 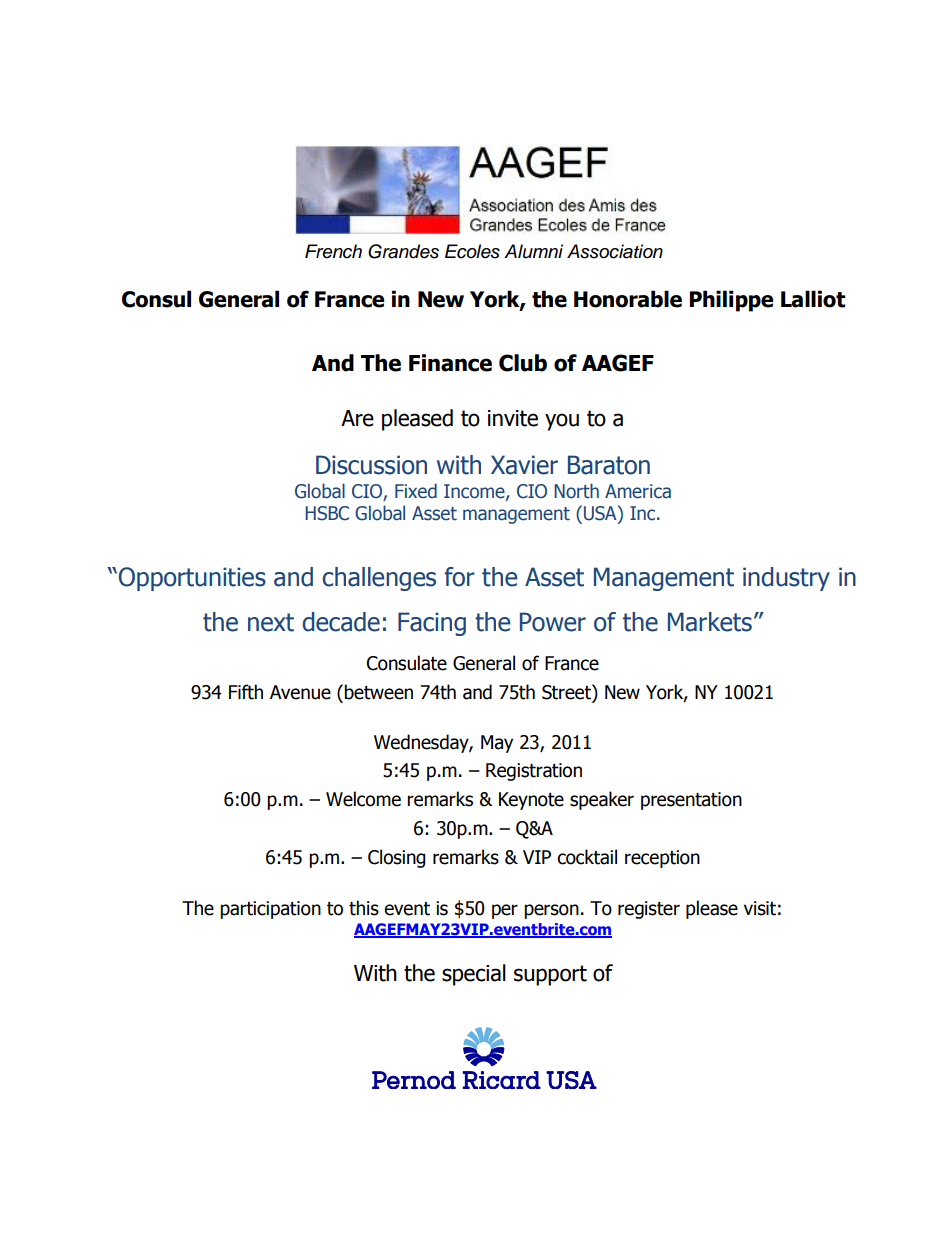 I want to click on Markets, so click(x=710, y=622).
